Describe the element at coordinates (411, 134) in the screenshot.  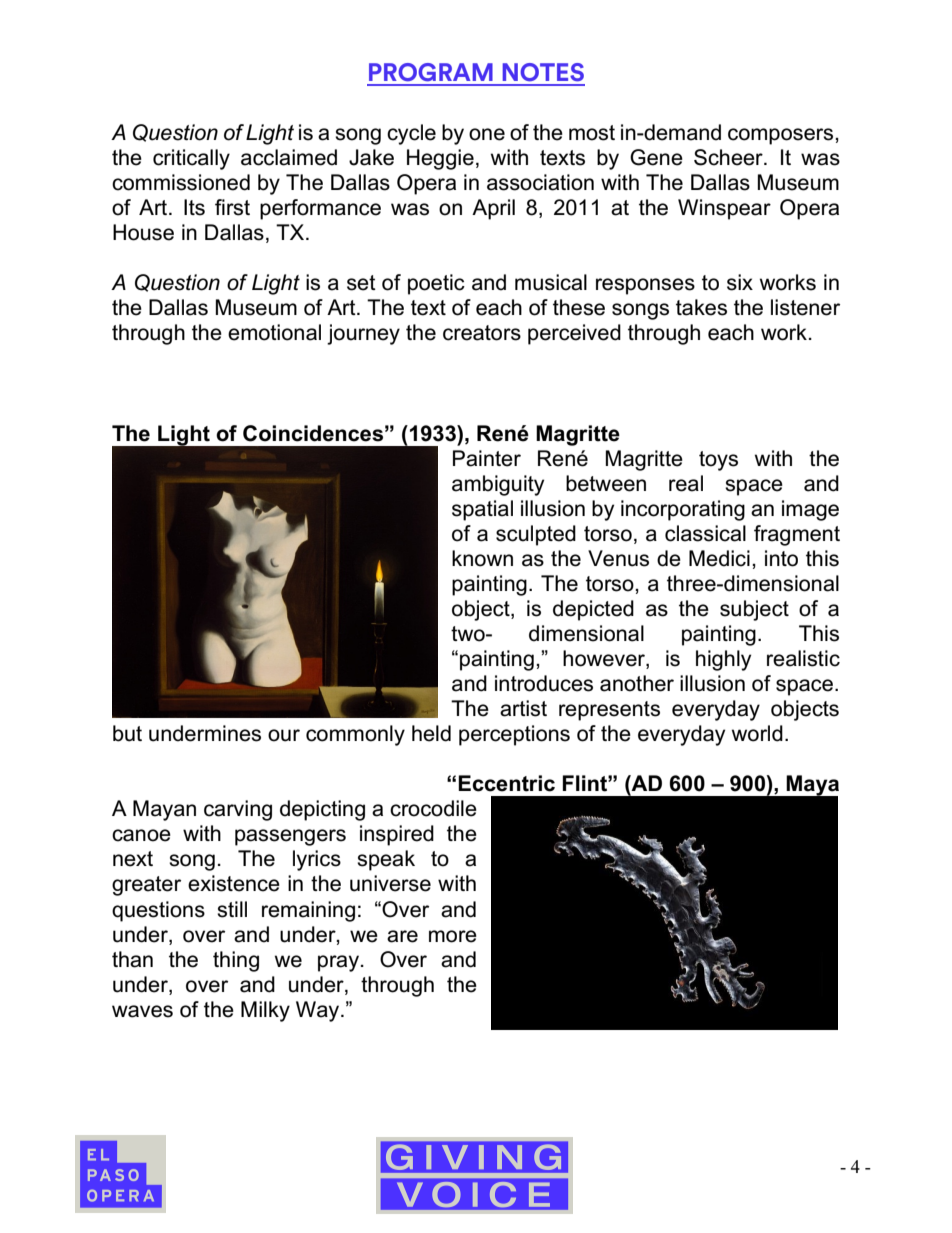
I see `cycle` at that location.
